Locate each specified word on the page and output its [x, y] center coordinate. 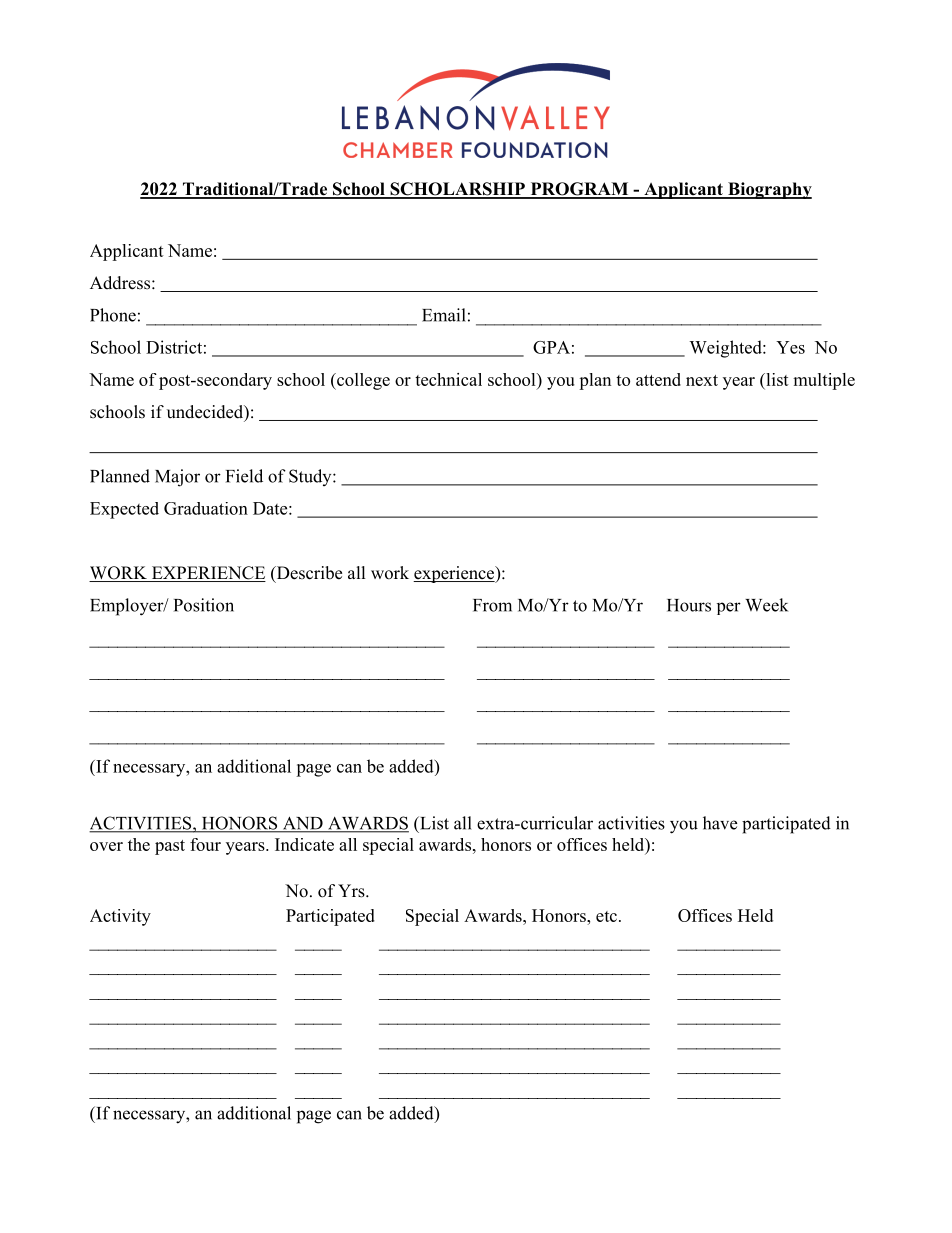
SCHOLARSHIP [457, 190]
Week [766, 605]
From [492, 605]
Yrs [352, 891]
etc [606, 916]
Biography [769, 190]
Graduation [206, 508]
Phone [113, 315]
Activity [120, 917]
